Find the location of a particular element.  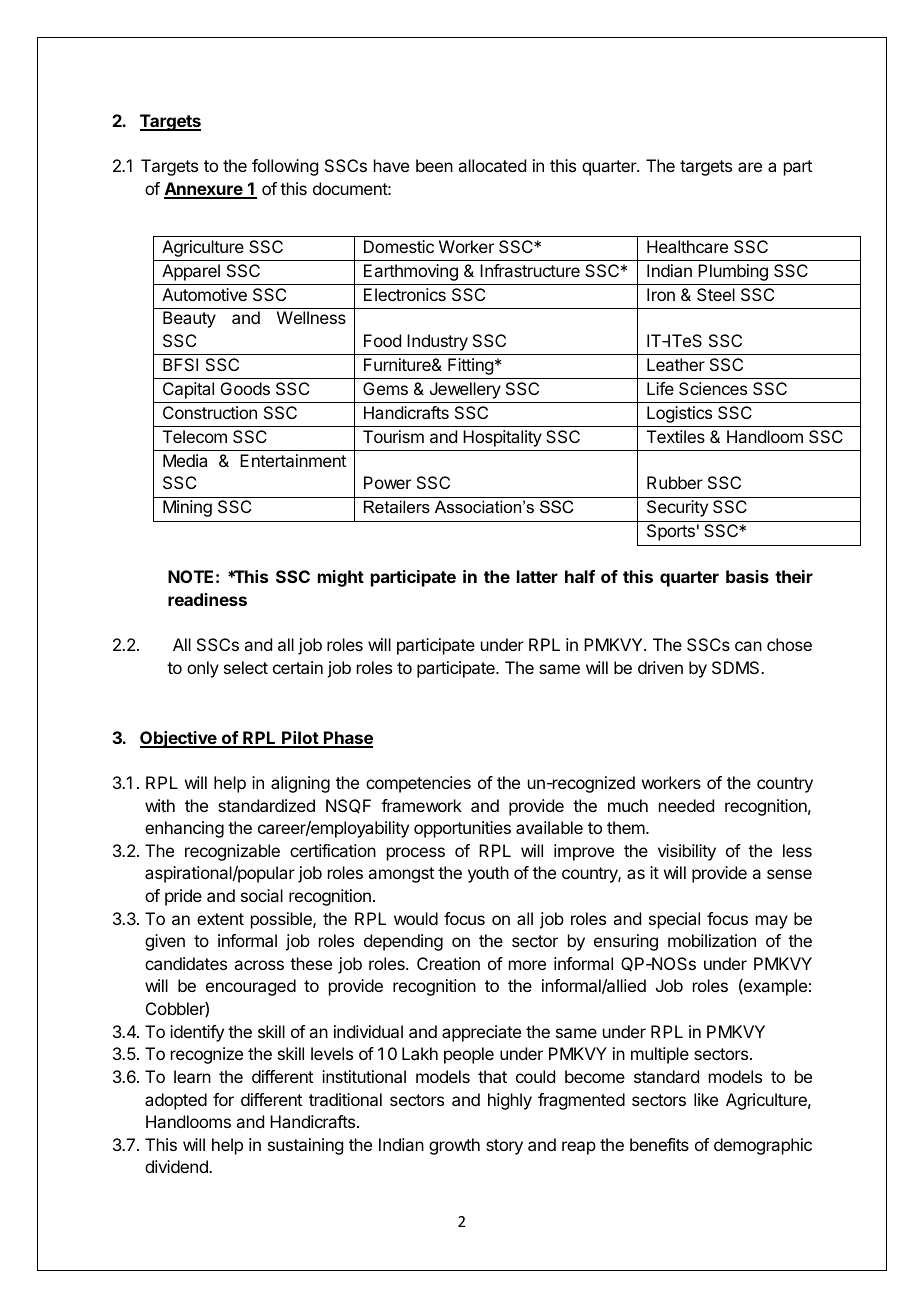

allocated is located at coordinates (492, 165).
